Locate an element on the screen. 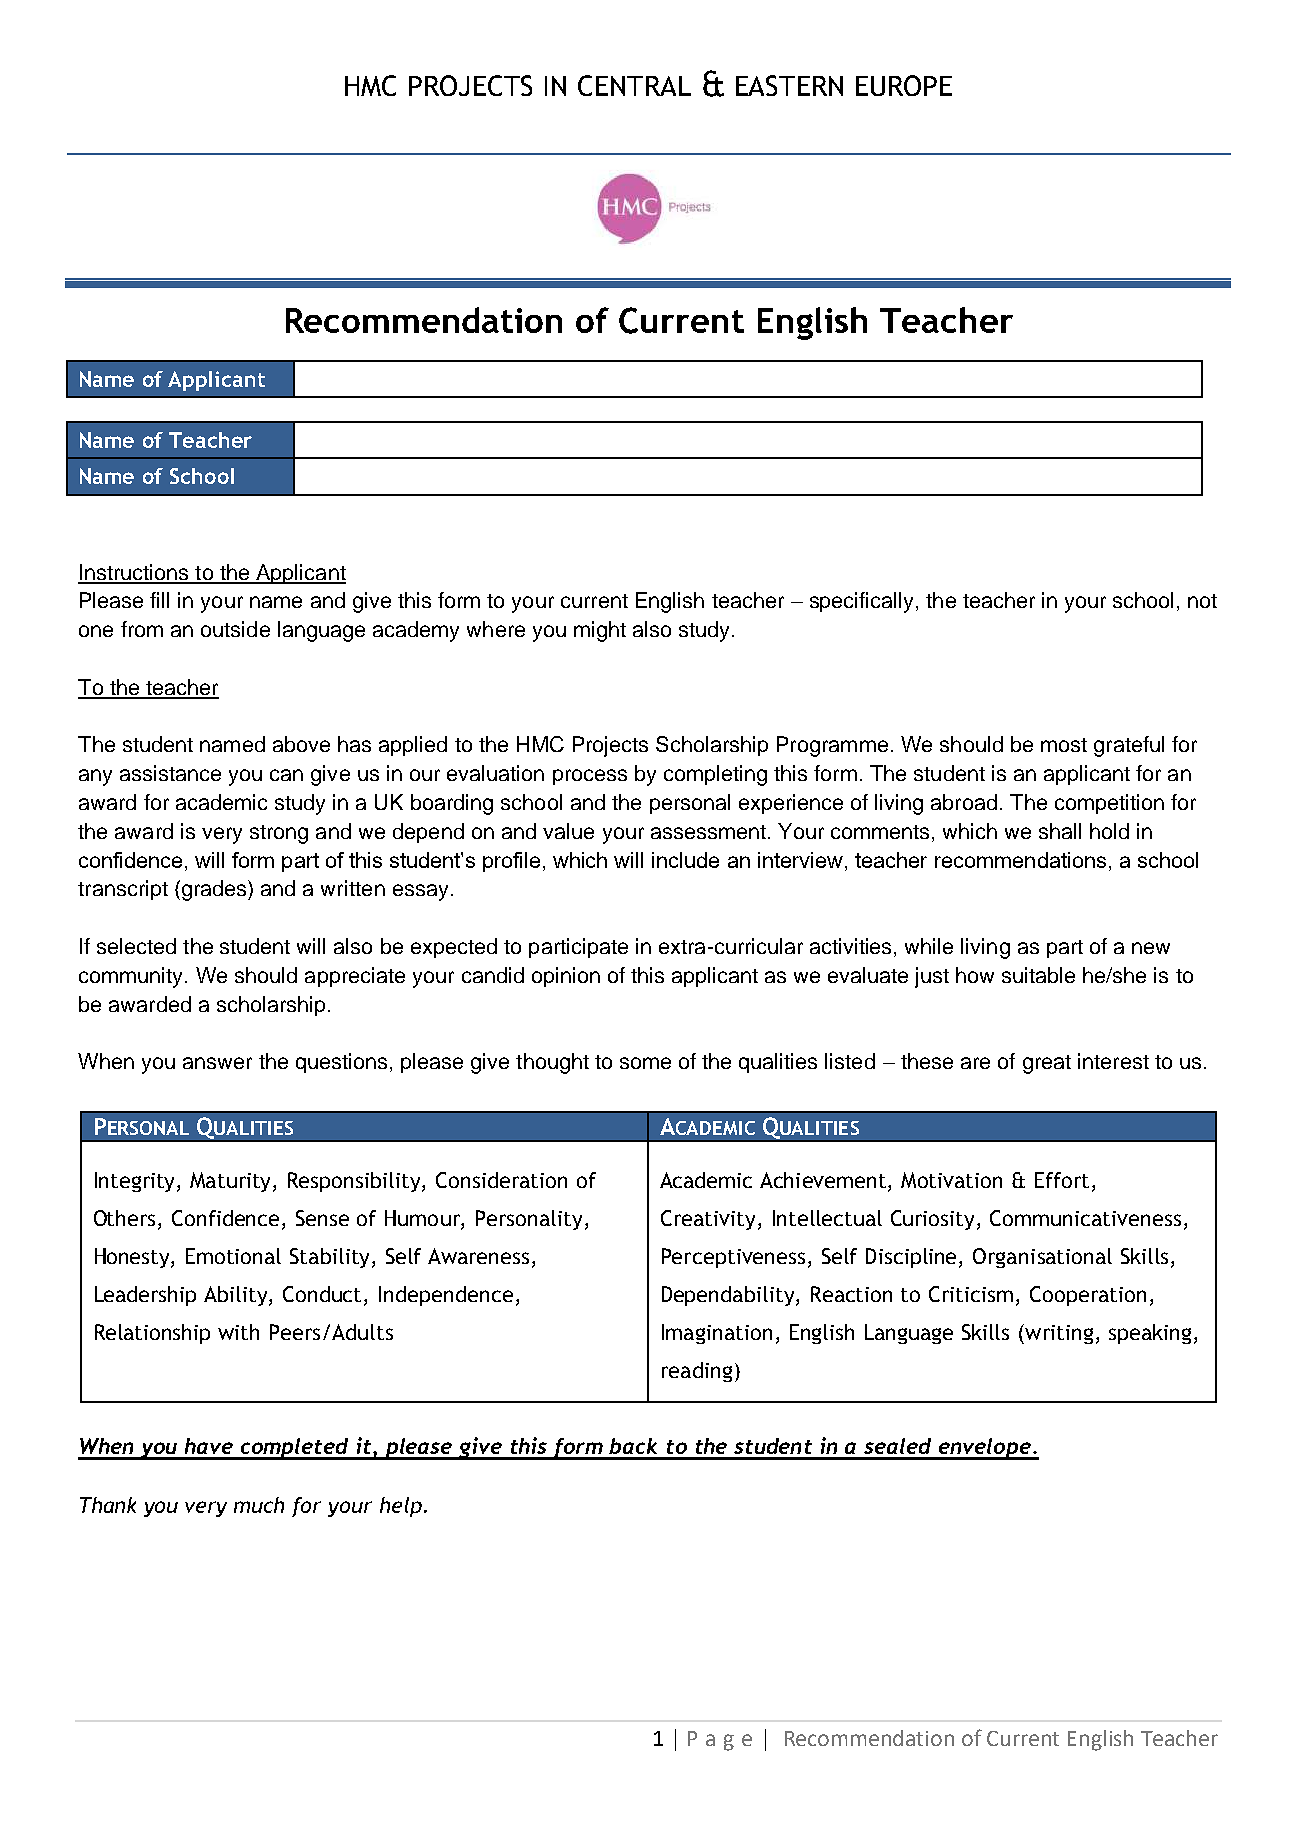  much is located at coordinates (259, 1505).
